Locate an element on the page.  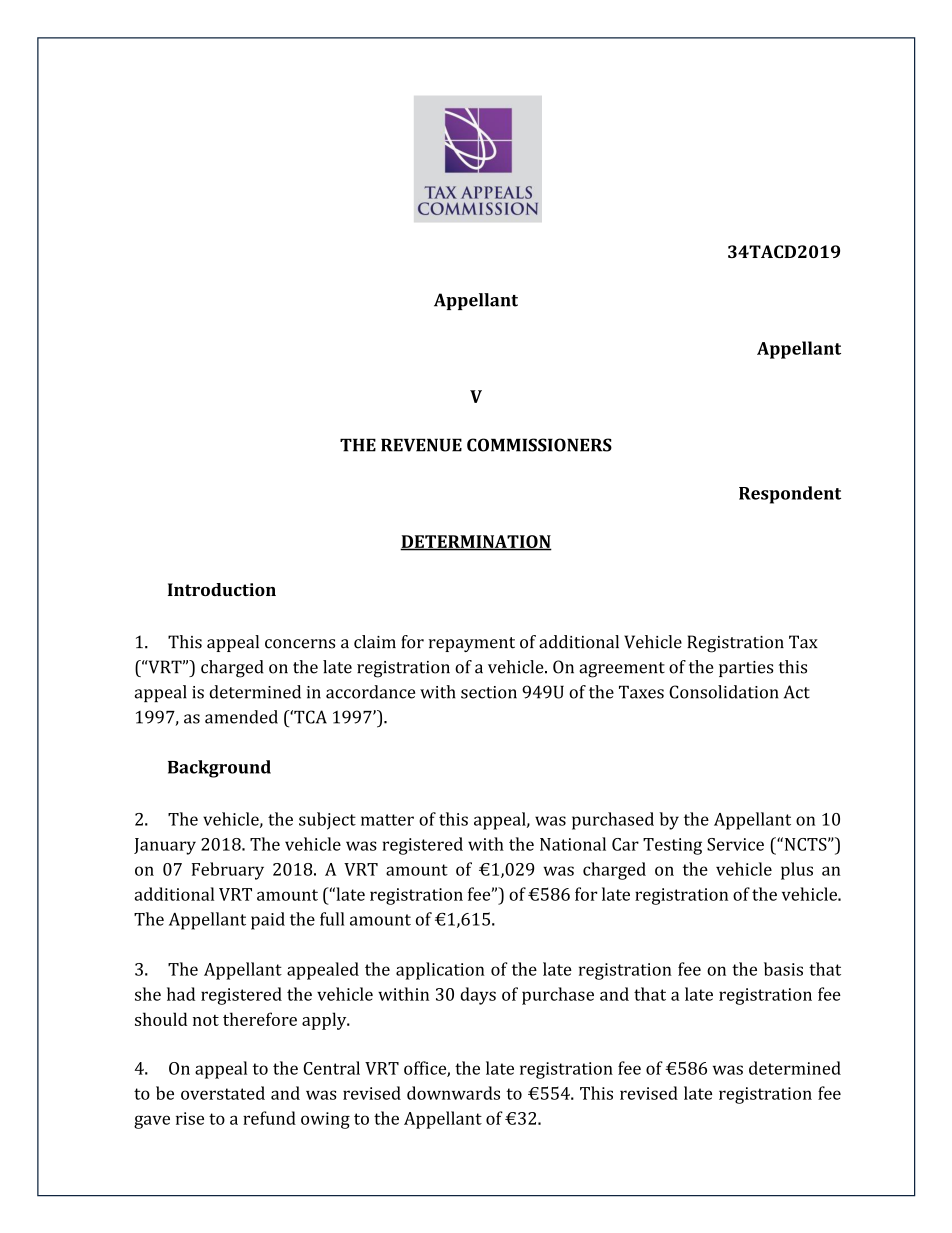
Service is located at coordinates (735, 844).
